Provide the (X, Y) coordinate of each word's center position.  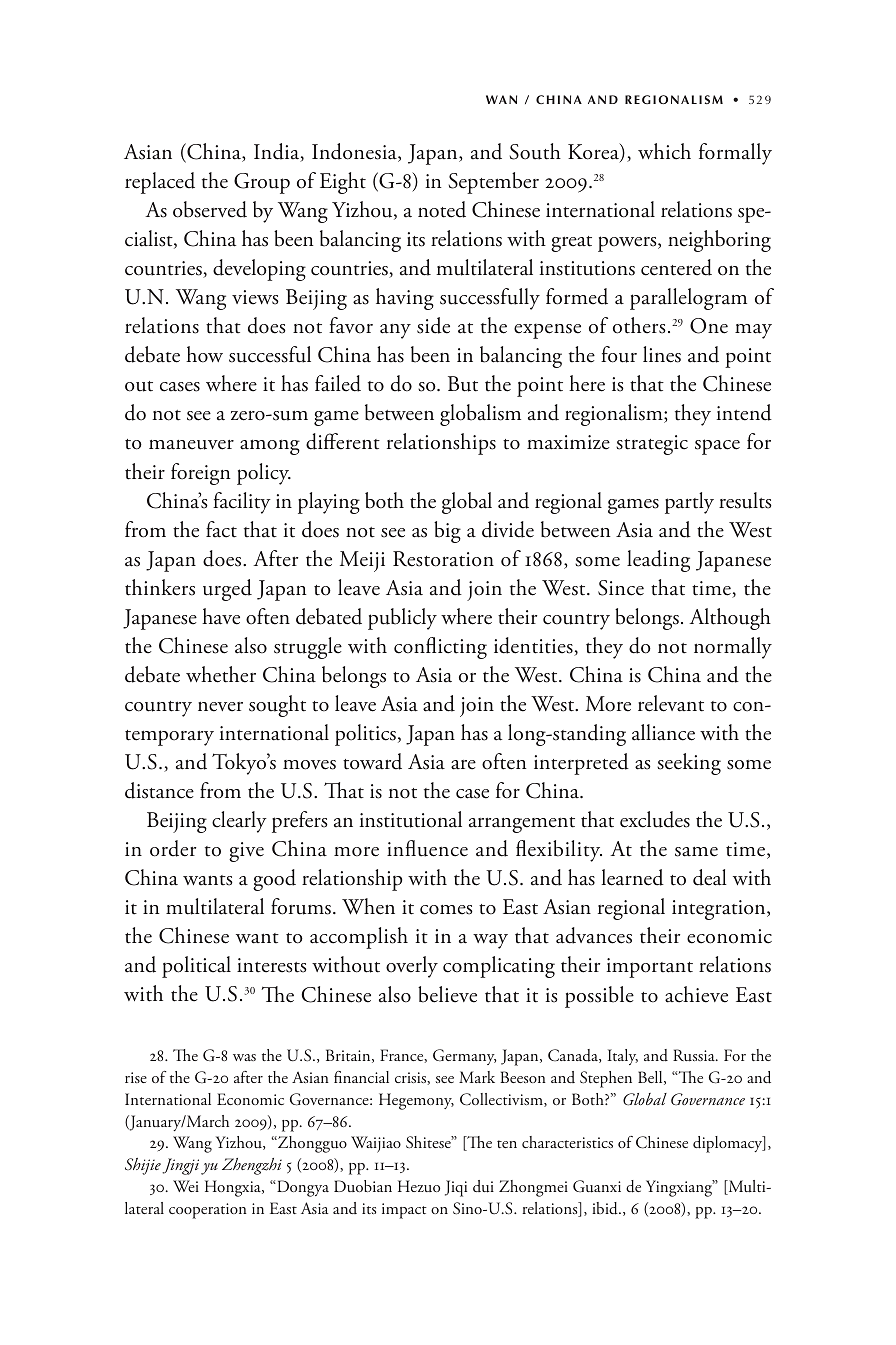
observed (210, 209)
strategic (652, 445)
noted (442, 209)
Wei (186, 1186)
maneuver (191, 445)
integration (720, 910)
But (463, 384)
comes (446, 910)
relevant (671, 703)
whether (221, 674)
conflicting (440, 648)
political (196, 967)
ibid (606, 1208)
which (664, 151)
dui (483, 1186)
